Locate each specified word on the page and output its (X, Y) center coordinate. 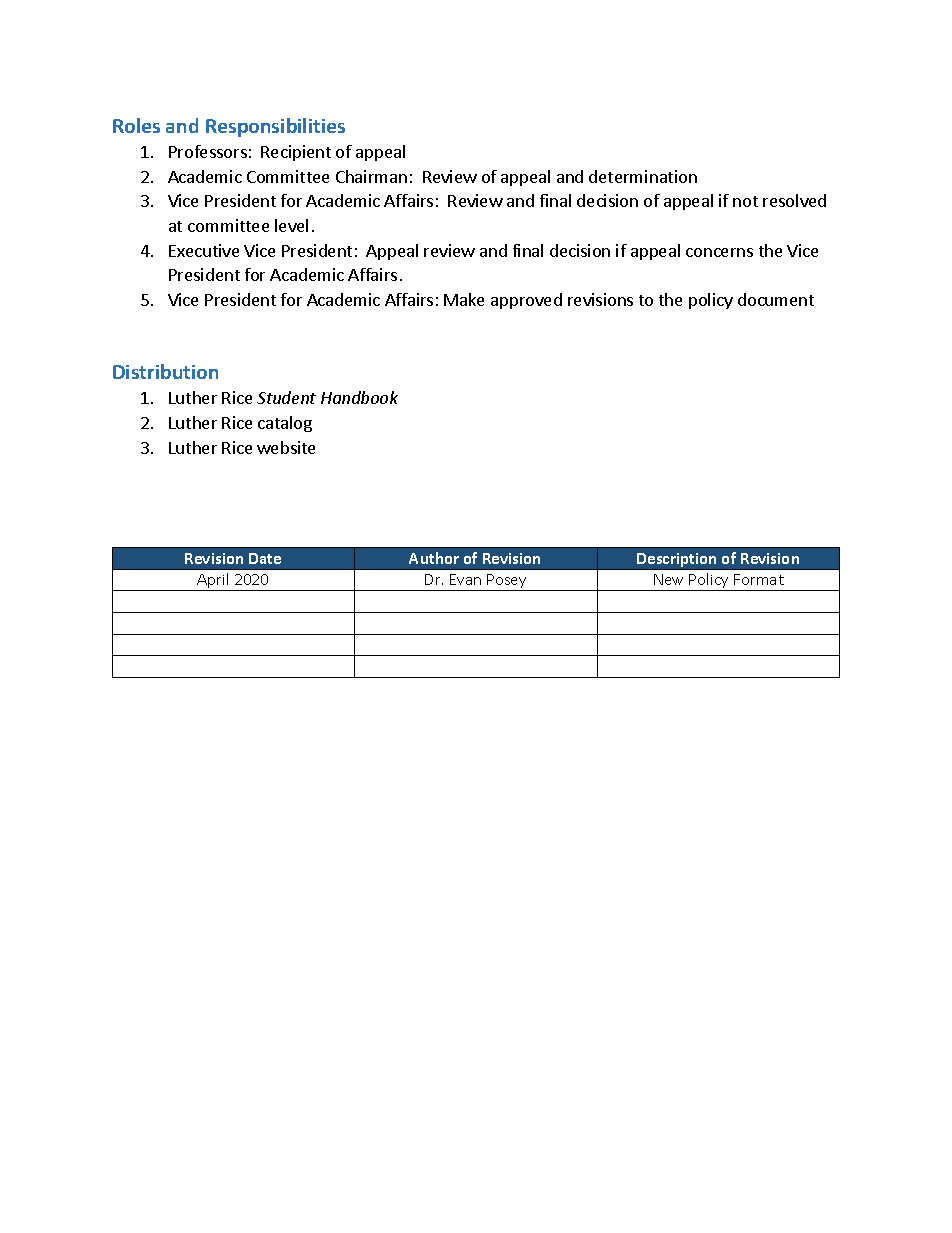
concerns (719, 252)
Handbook (359, 397)
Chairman (371, 176)
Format (759, 579)
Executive (204, 250)
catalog (285, 424)
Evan (465, 579)
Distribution (165, 371)
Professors (208, 151)
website (286, 447)
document (776, 299)
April (214, 582)
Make (464, 299)
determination (643, 176)
